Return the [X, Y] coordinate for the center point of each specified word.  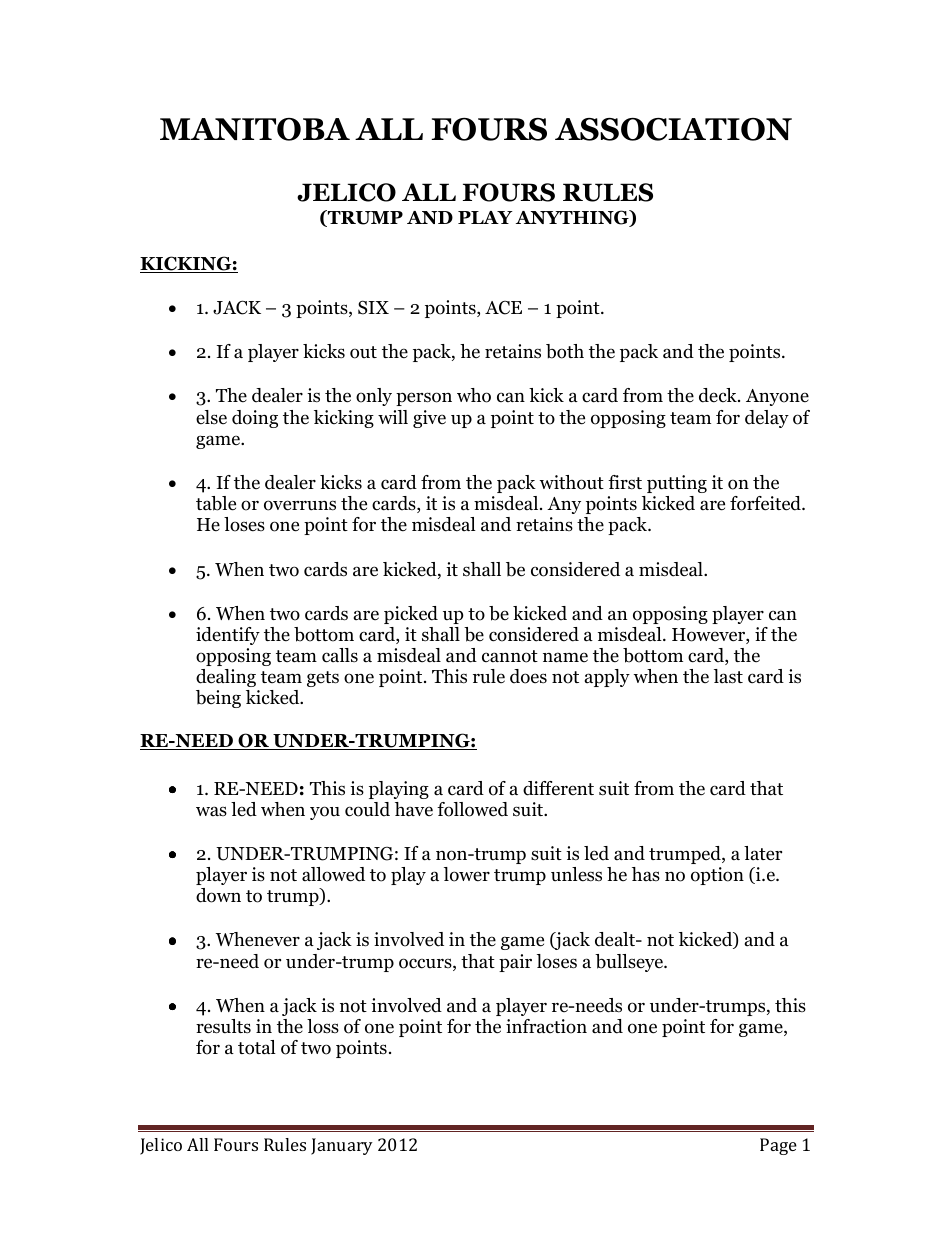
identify [228, 636]
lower [467, 874]
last [728, 676]
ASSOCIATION [673, 129]
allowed [333, 874]
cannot [510, 656]
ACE [503, 308]
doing [255, 419]
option [717, 876]
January [342, 1146]
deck [719, 395]
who [474, 395]
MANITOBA [255, 129]
